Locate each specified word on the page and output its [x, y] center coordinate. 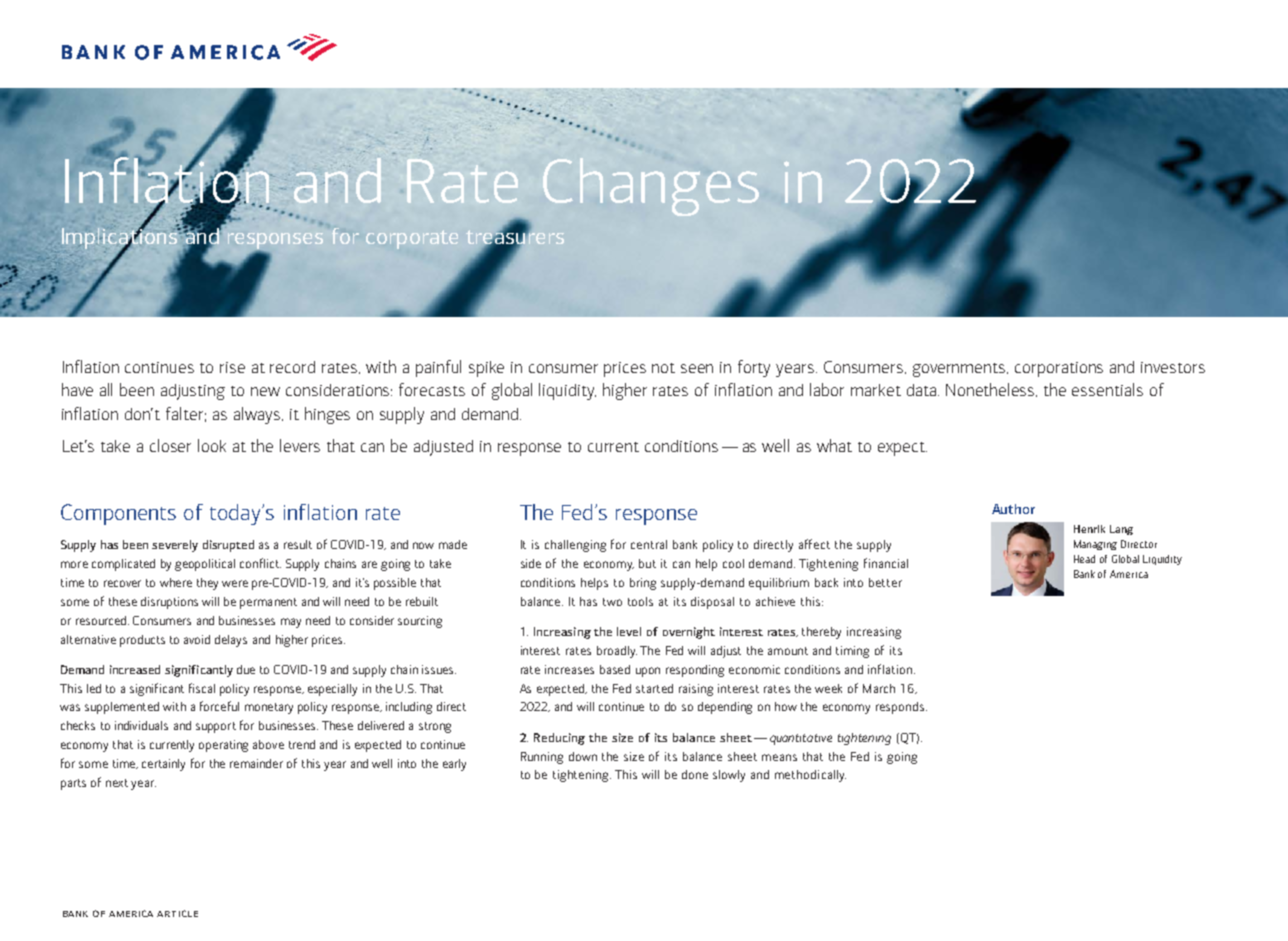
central [649, 544]
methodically [810, 776]
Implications [121, 238]
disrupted [228, 546]
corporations [1059, 369]
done [695, 774]
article [177, 913]
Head [1084, 559]
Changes [651, 187]
